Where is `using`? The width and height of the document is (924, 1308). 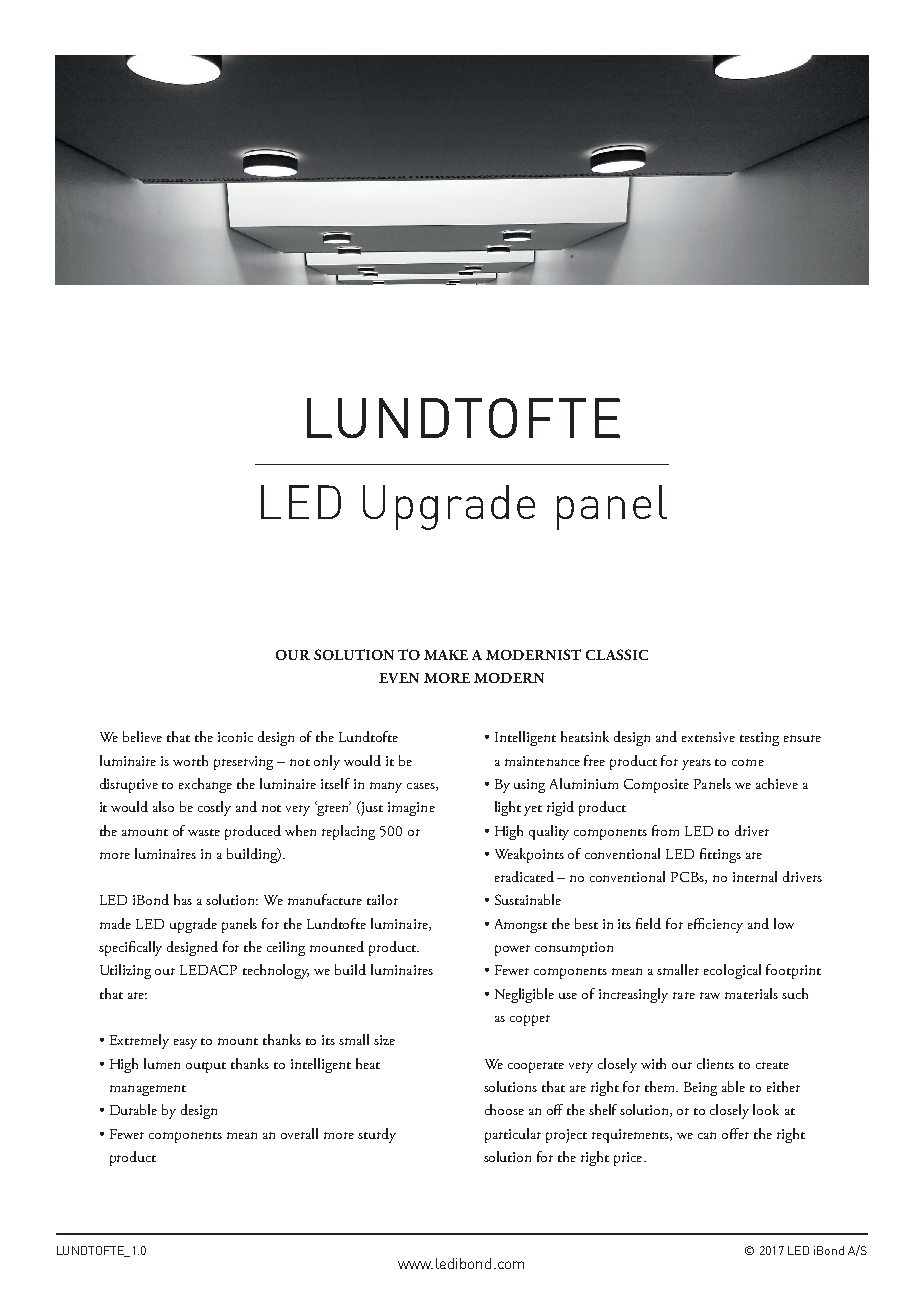 using is located at coordinates (529, 786).
